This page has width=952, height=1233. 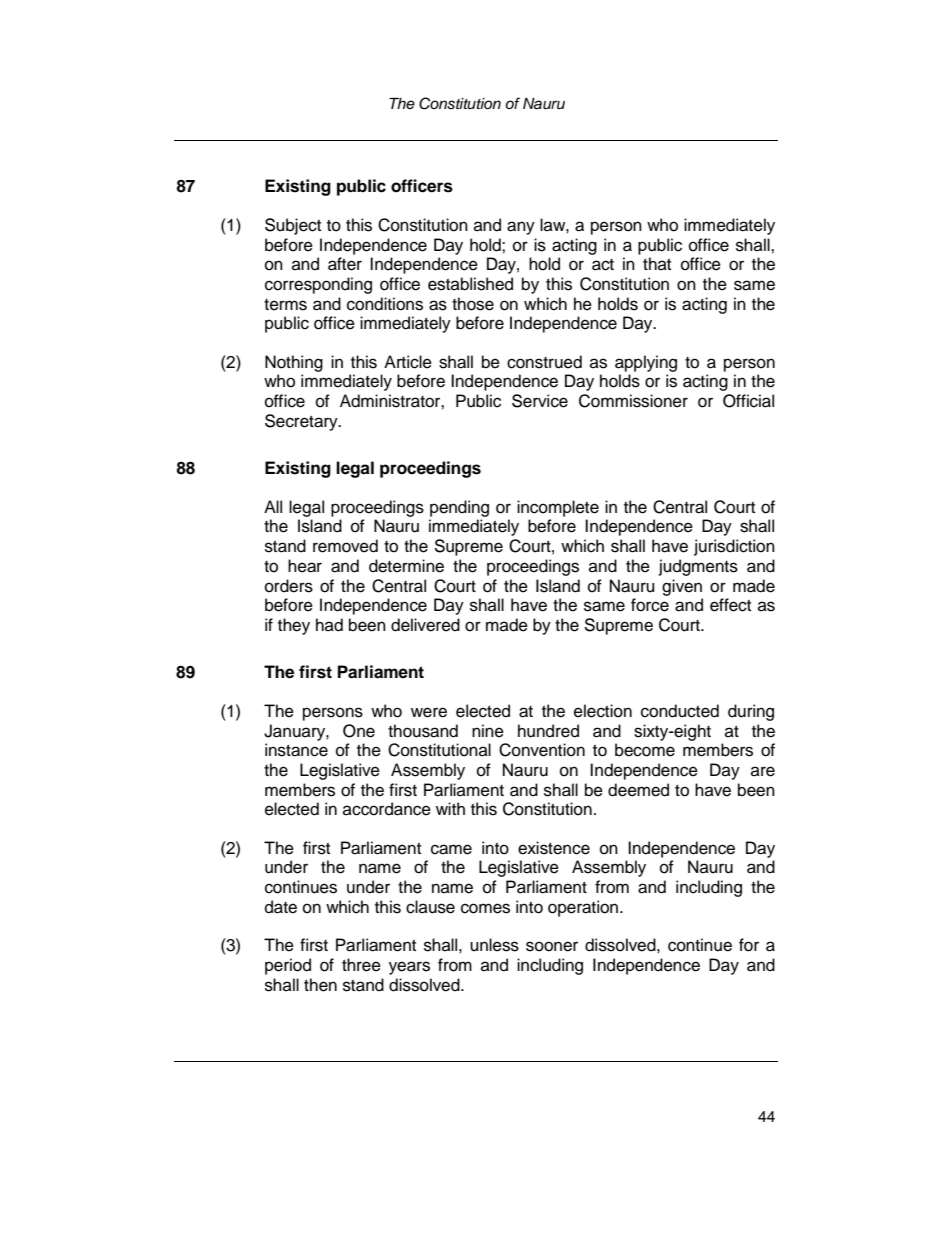 I want to click on removed, so click(x=345, y=546).
